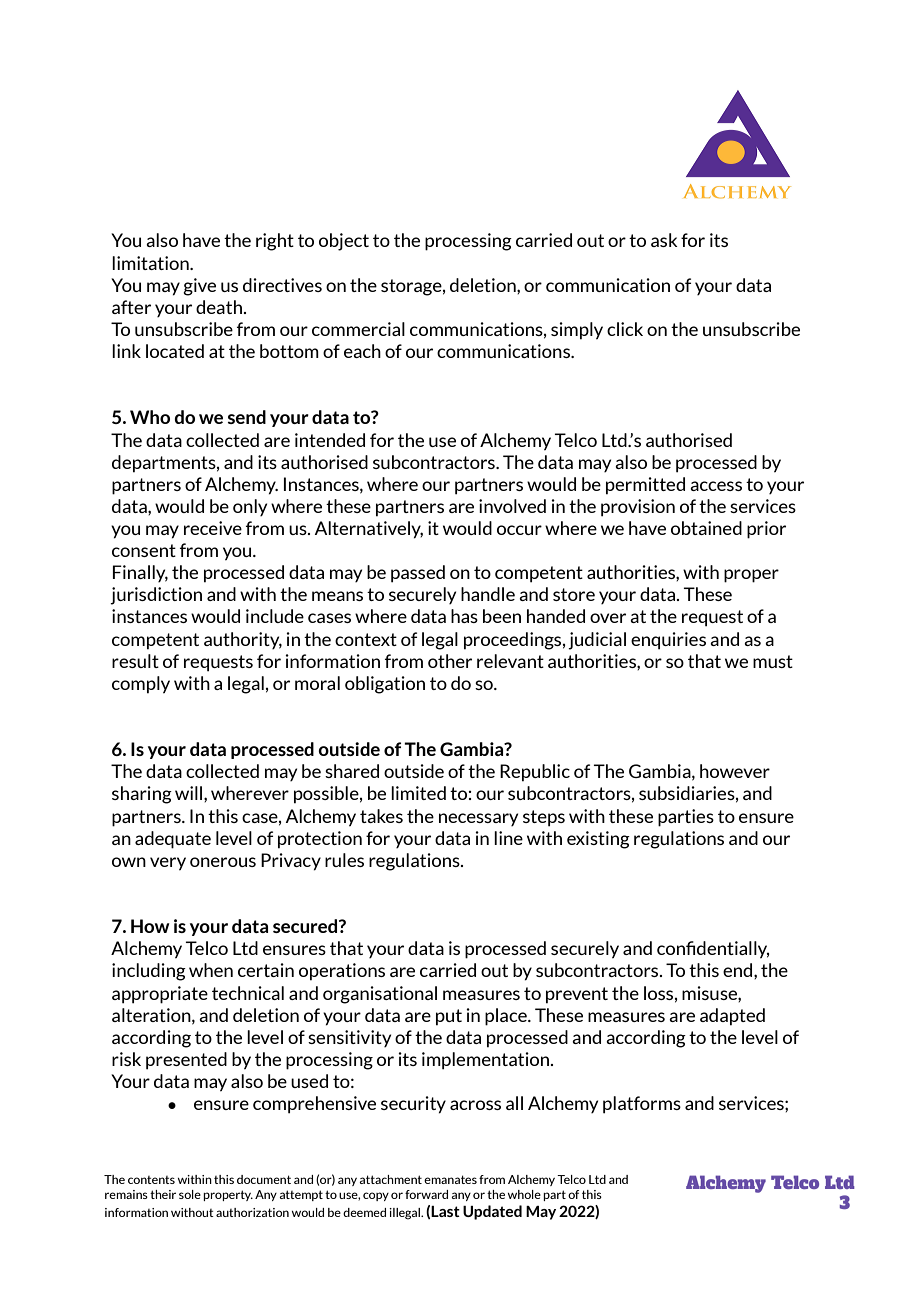 The image size is (924, 1307). I want to click on passed, so click(418, 574).
